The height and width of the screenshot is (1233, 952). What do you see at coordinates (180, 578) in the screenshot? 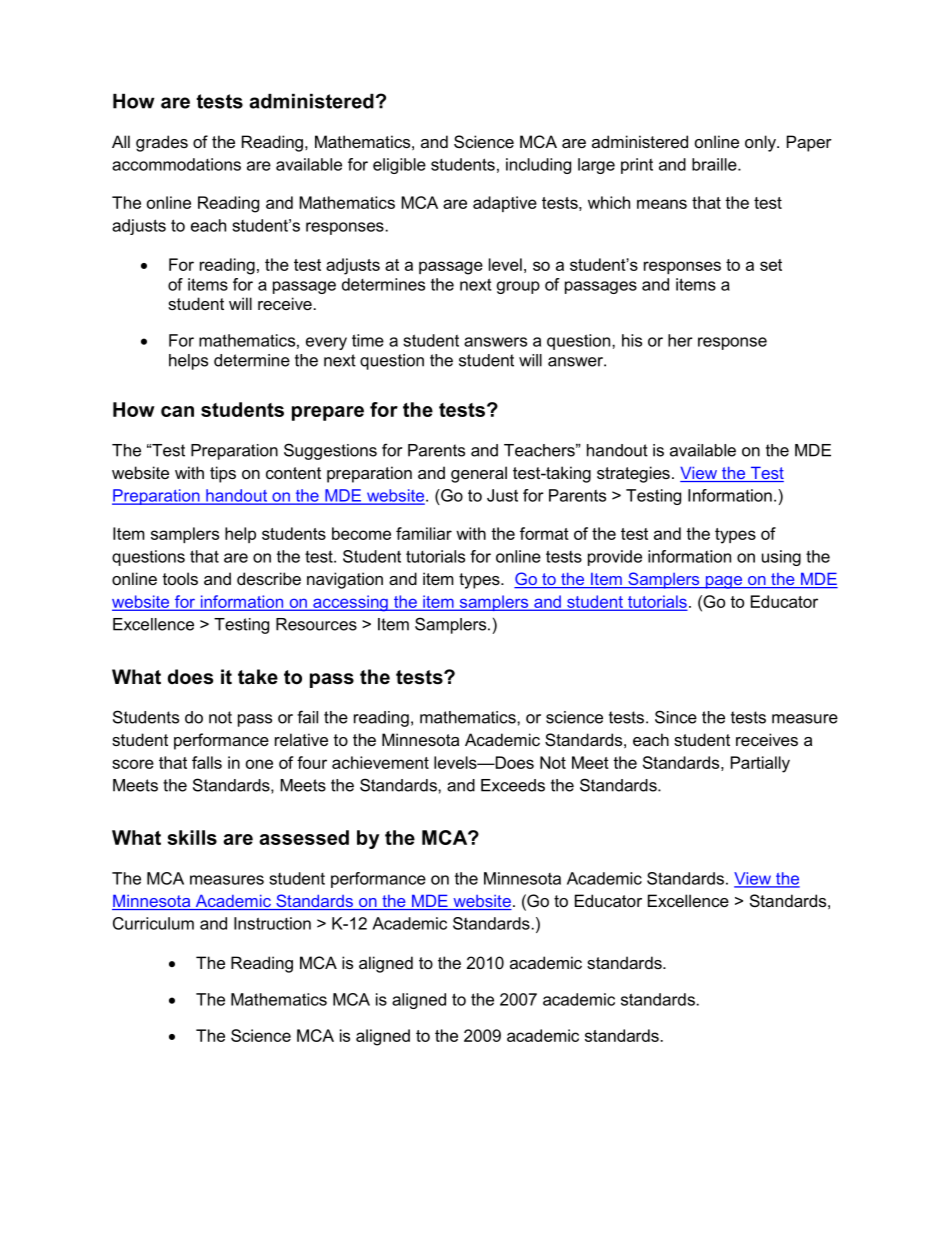
I see `tools` at bounding box center [180, 578].
